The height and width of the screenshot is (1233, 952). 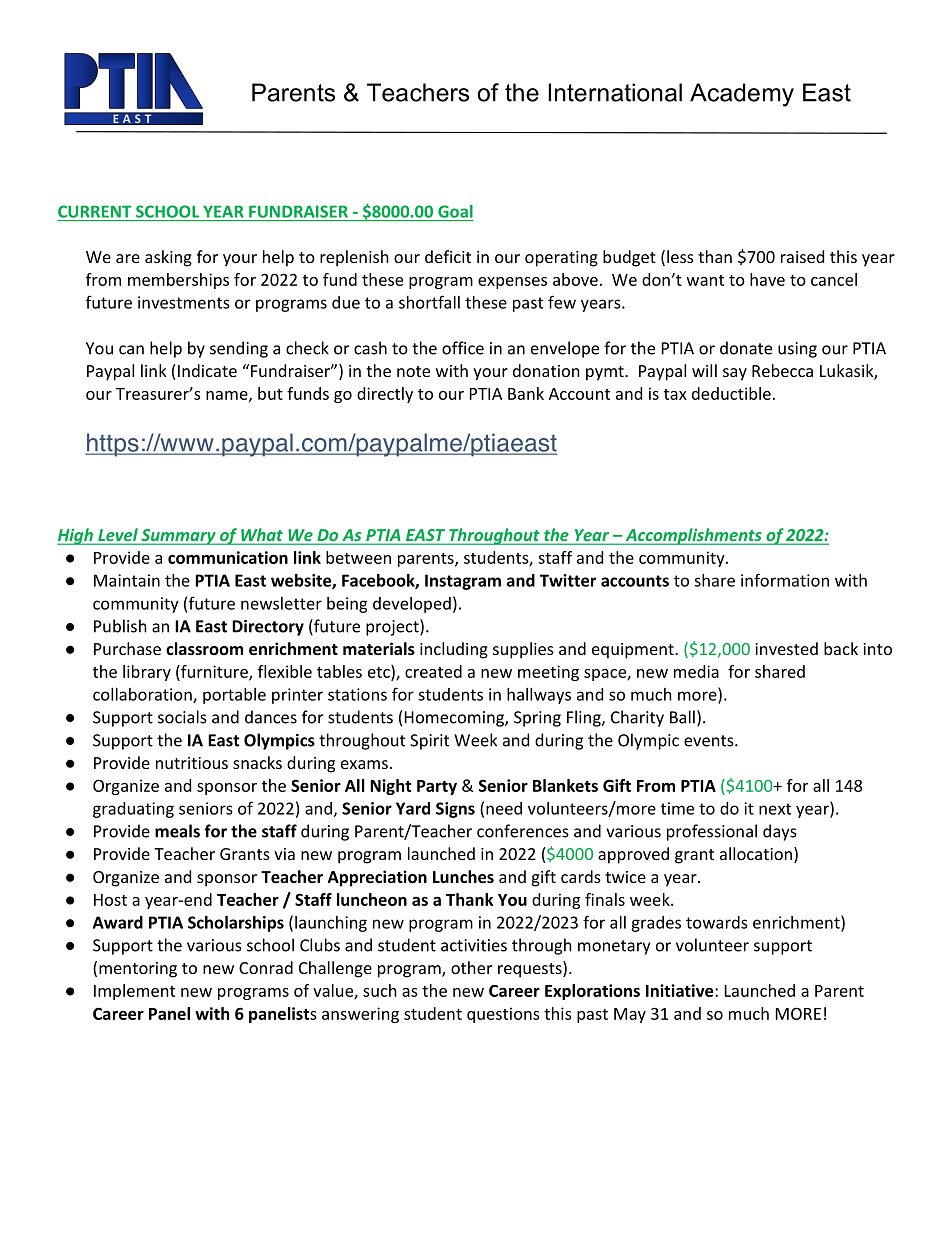 What do you see at coordinates (463, 582) in the screenshot?
I see `Instagram` at bounding box center [463, 582].
